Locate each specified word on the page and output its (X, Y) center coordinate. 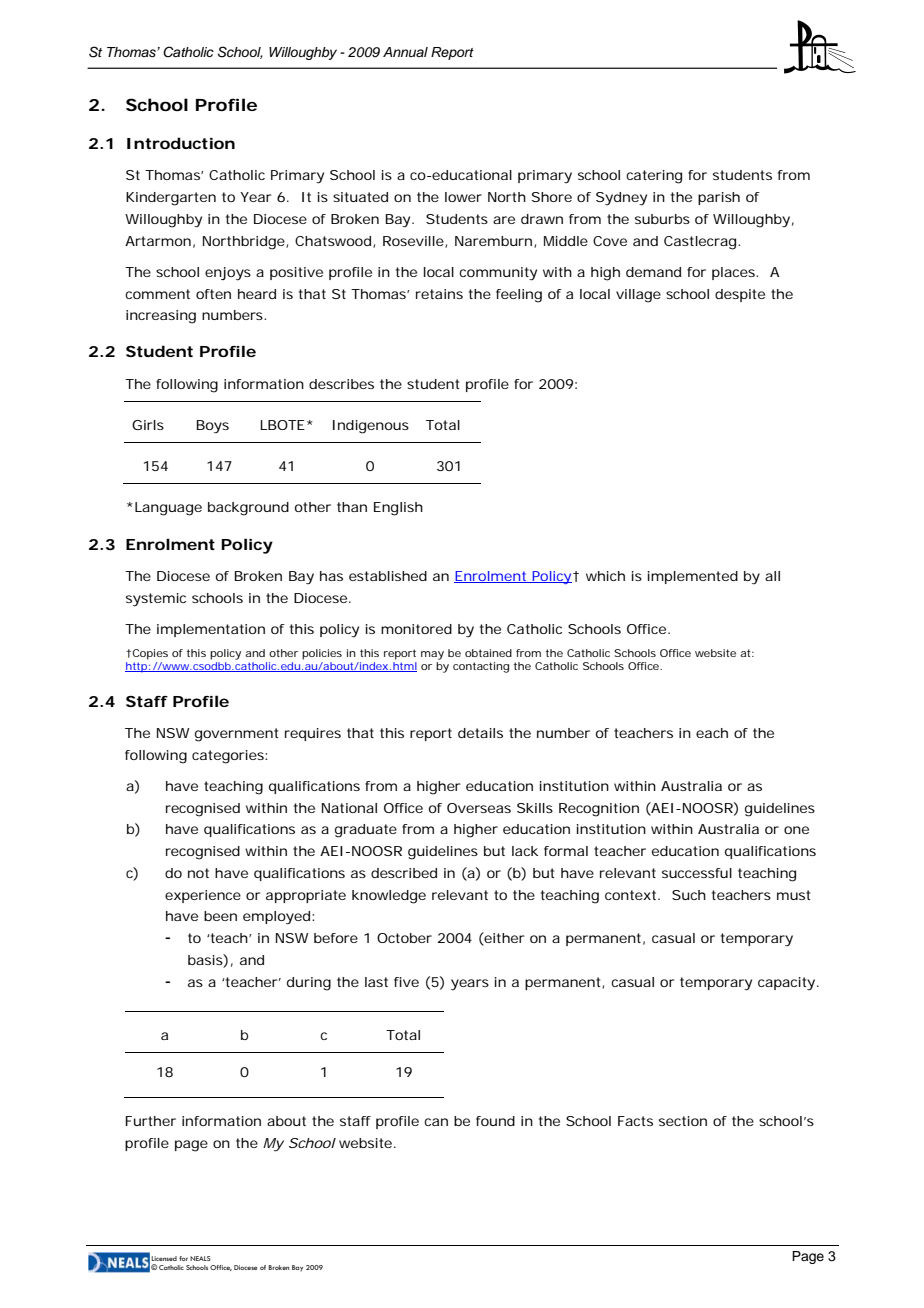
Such (689, 895)
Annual (405, 52)
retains (439, 294)
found (495, 1121)
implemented (693, 577)
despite (740, 295)
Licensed (164, 1258)
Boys (213, 427)
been (220, 916)
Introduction (181, 143)
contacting (481, 667)
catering (654, 177)
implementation (211, 630)
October (404, 938)
